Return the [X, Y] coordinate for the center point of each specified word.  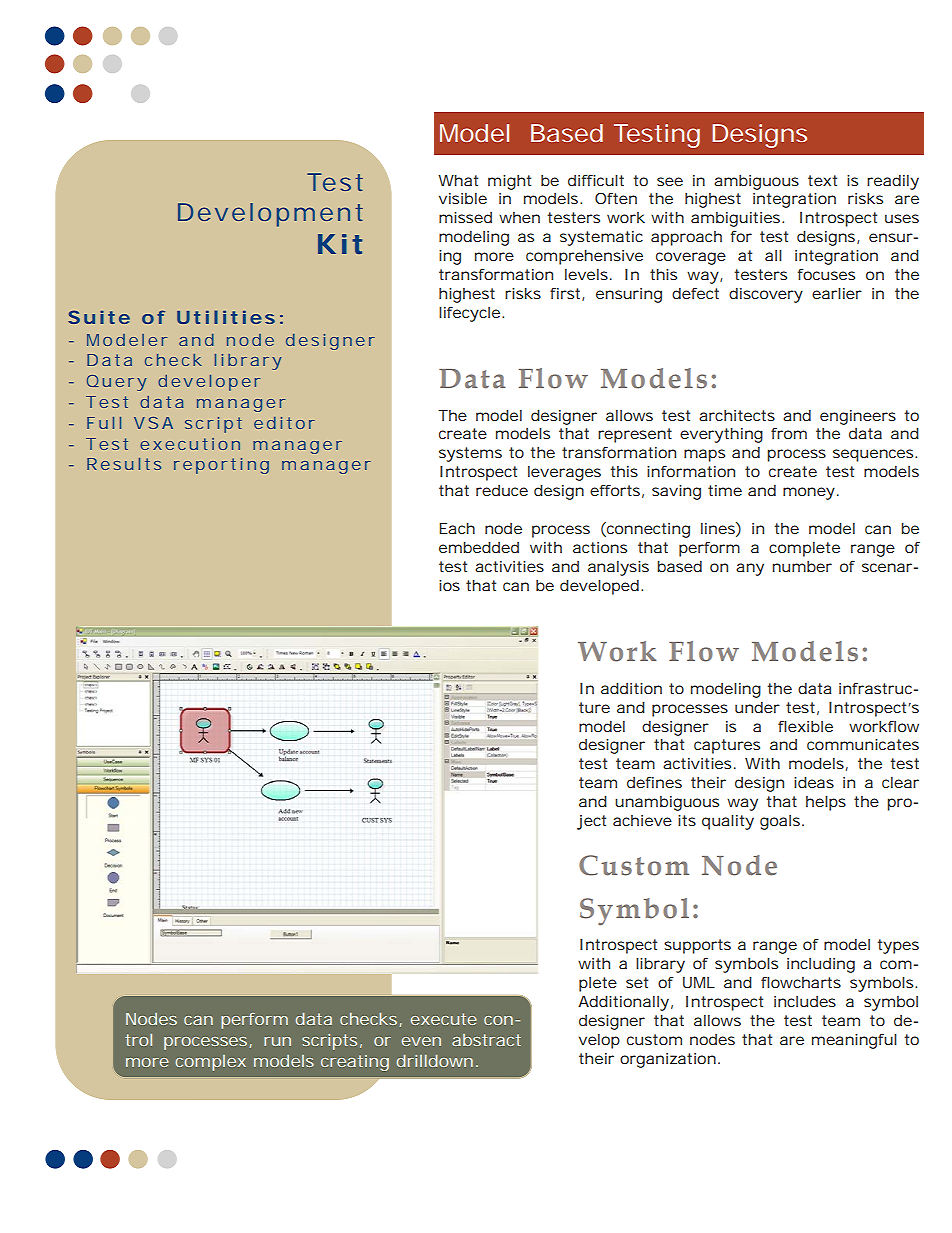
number [802, 566]
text [822, 180]
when [519, 217]
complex [210, 1063]
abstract [486, 1040]
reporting [221, 466]
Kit [340, 244]
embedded [479, 547]
